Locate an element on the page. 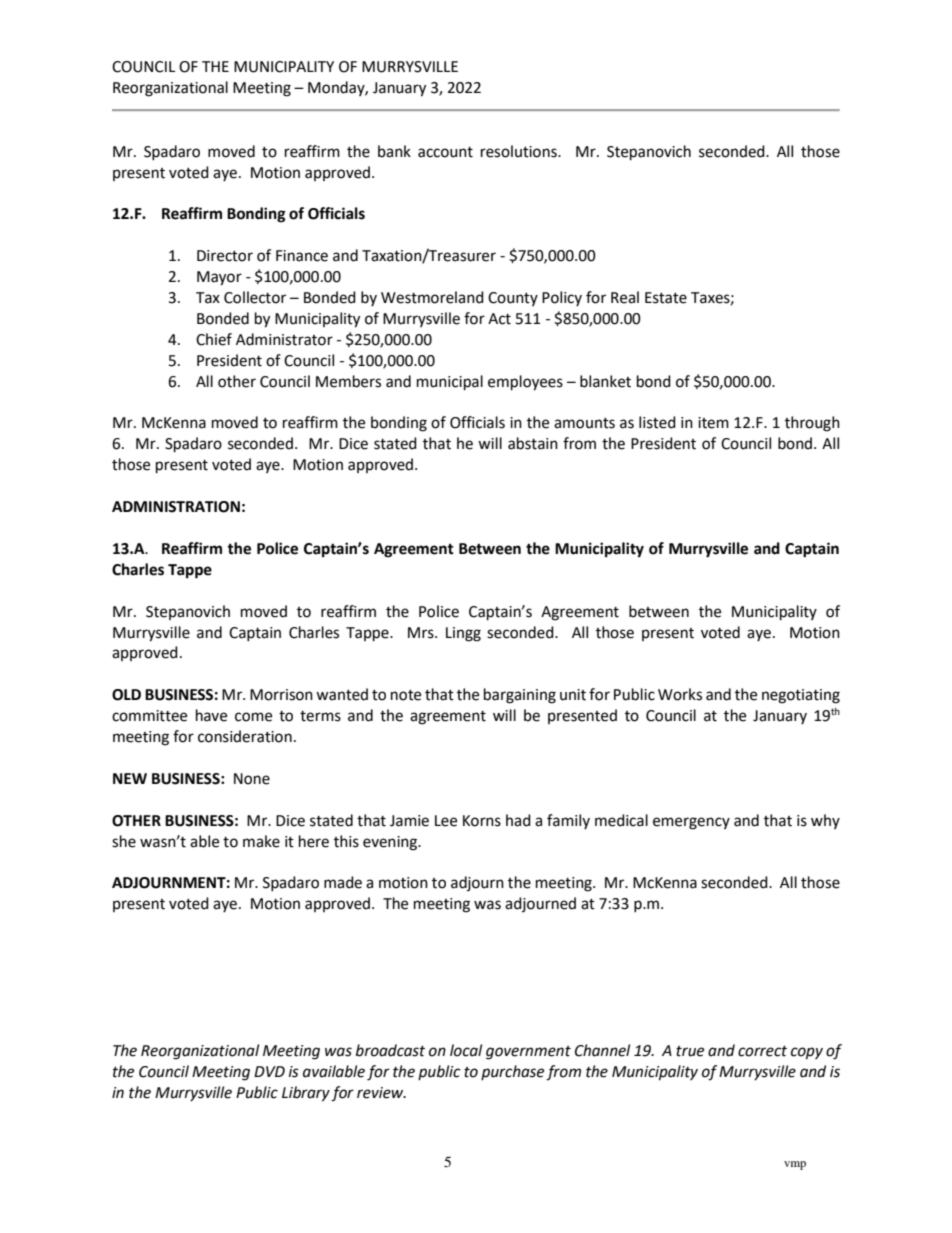  Director is located at coordinates (225, 256).
